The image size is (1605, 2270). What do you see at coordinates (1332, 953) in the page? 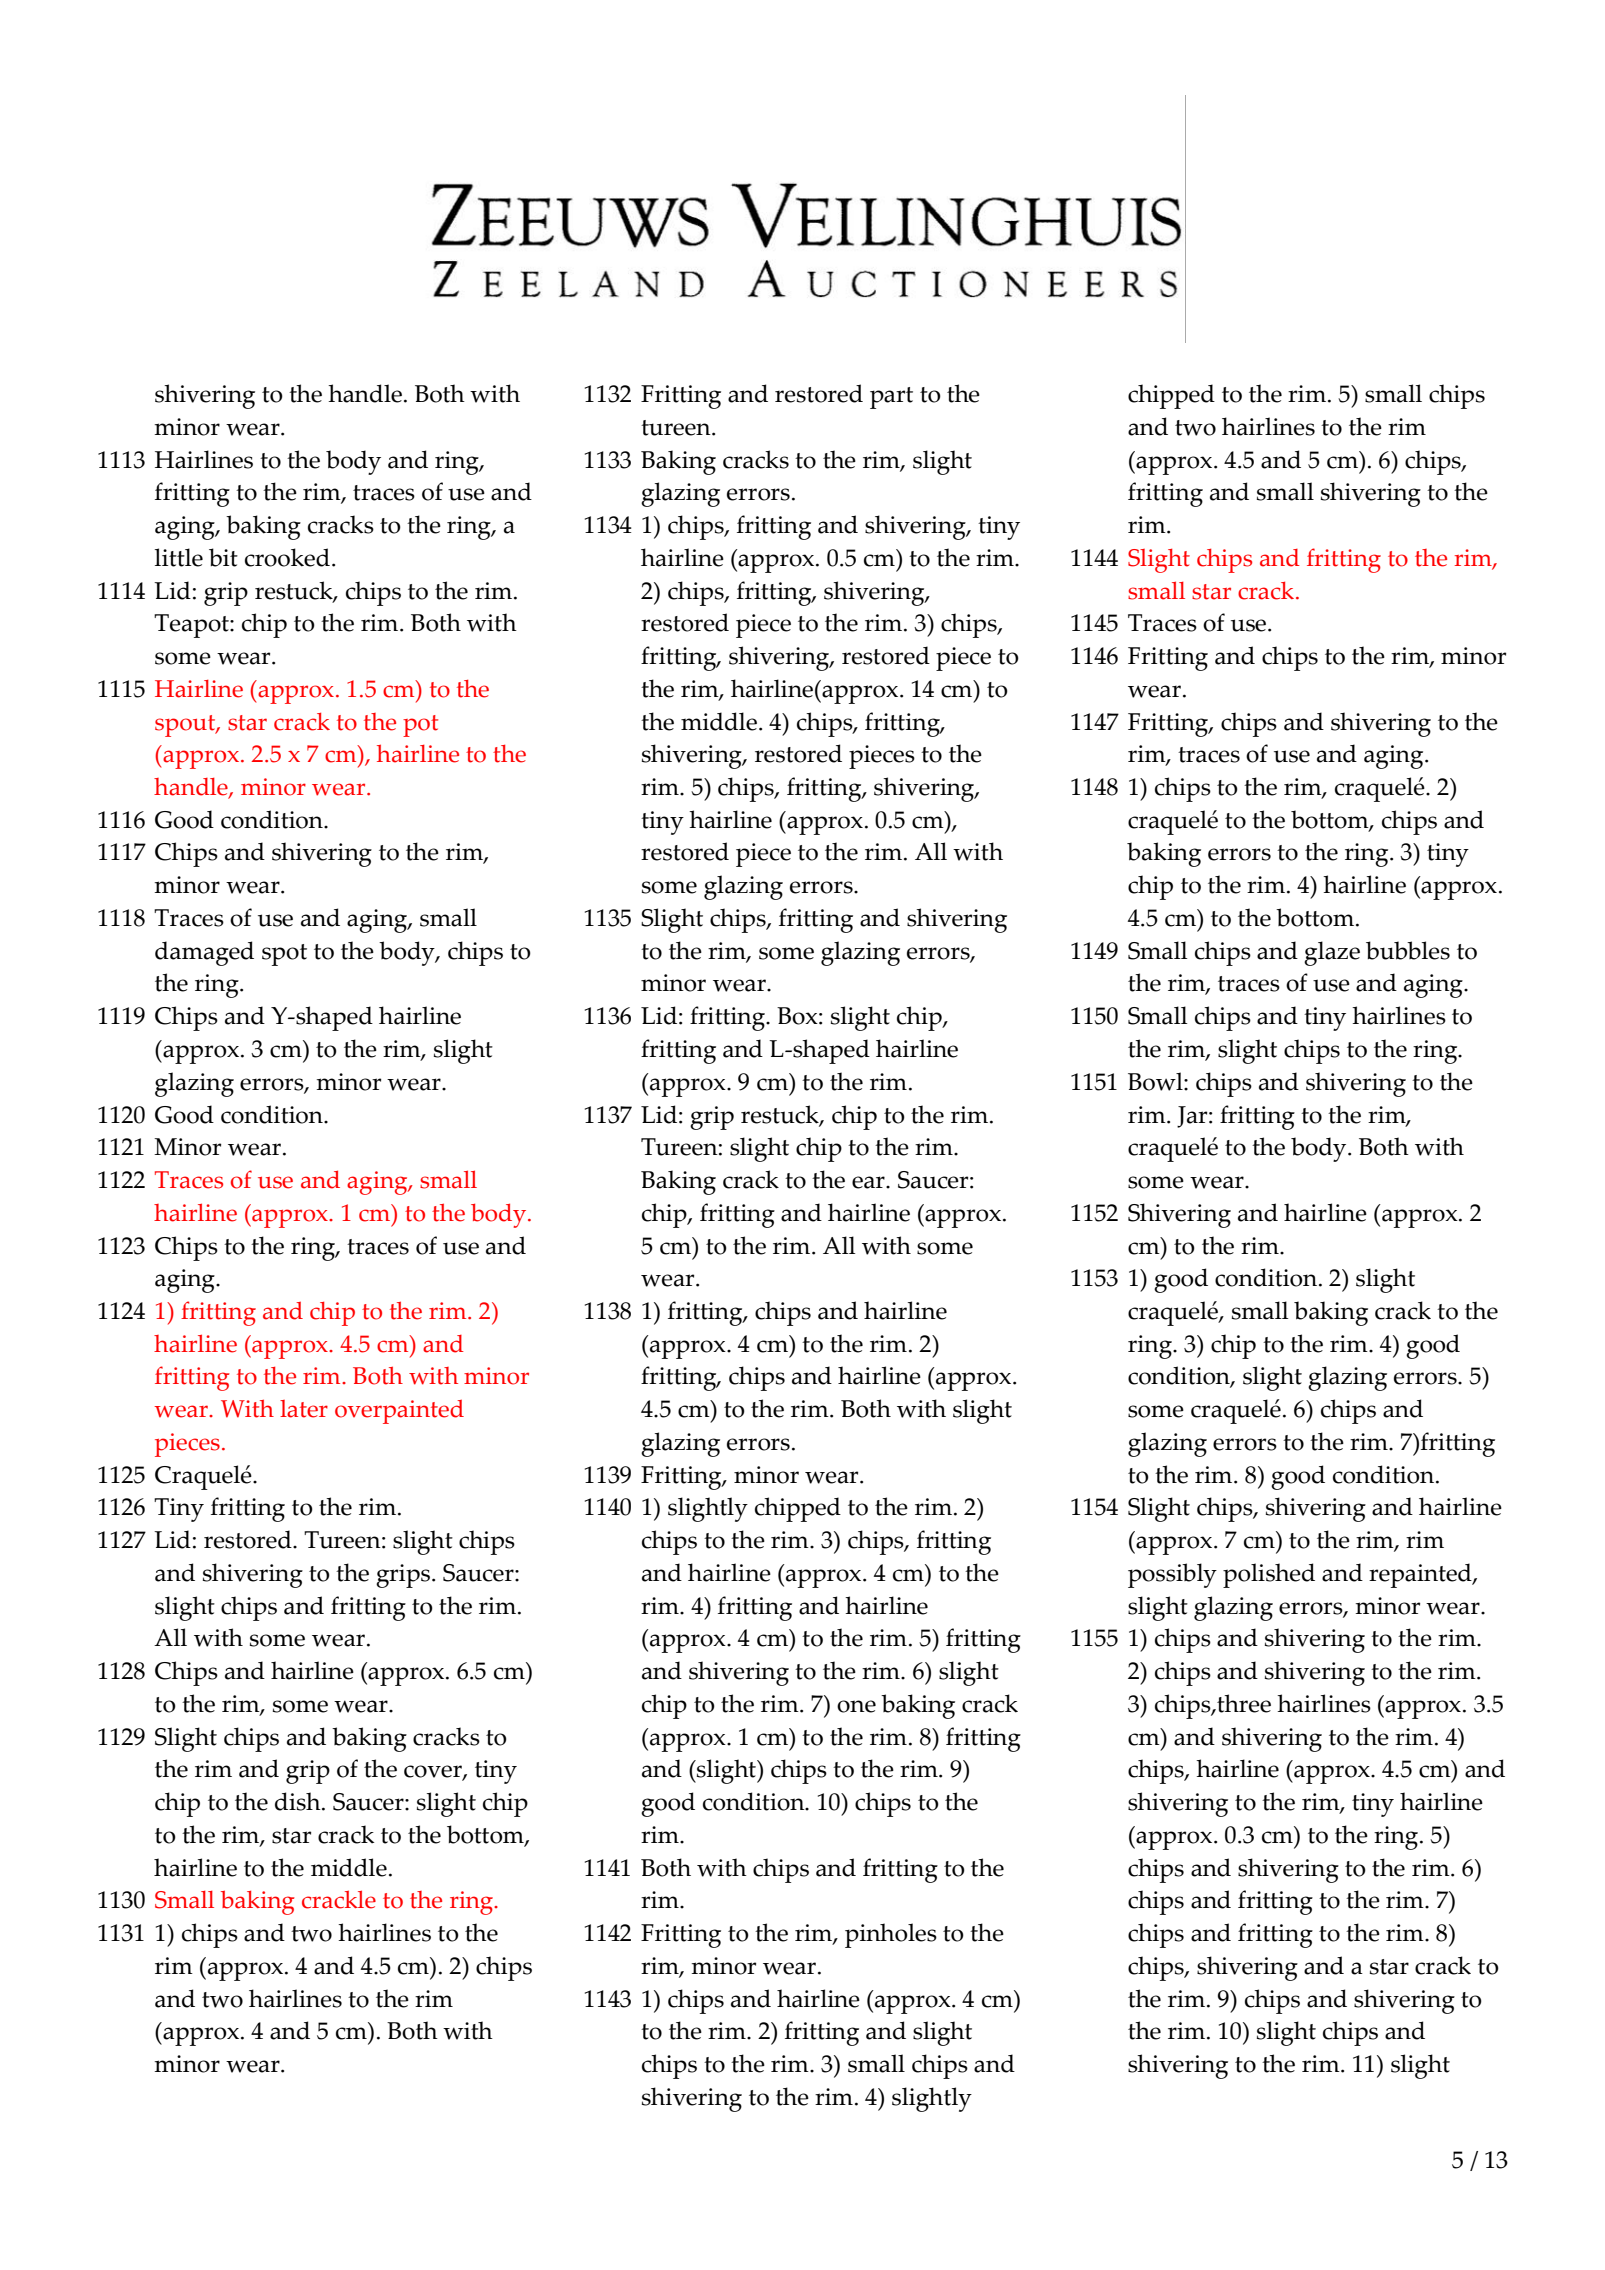
I see `glaze` at bounding box center [1332, 953].
